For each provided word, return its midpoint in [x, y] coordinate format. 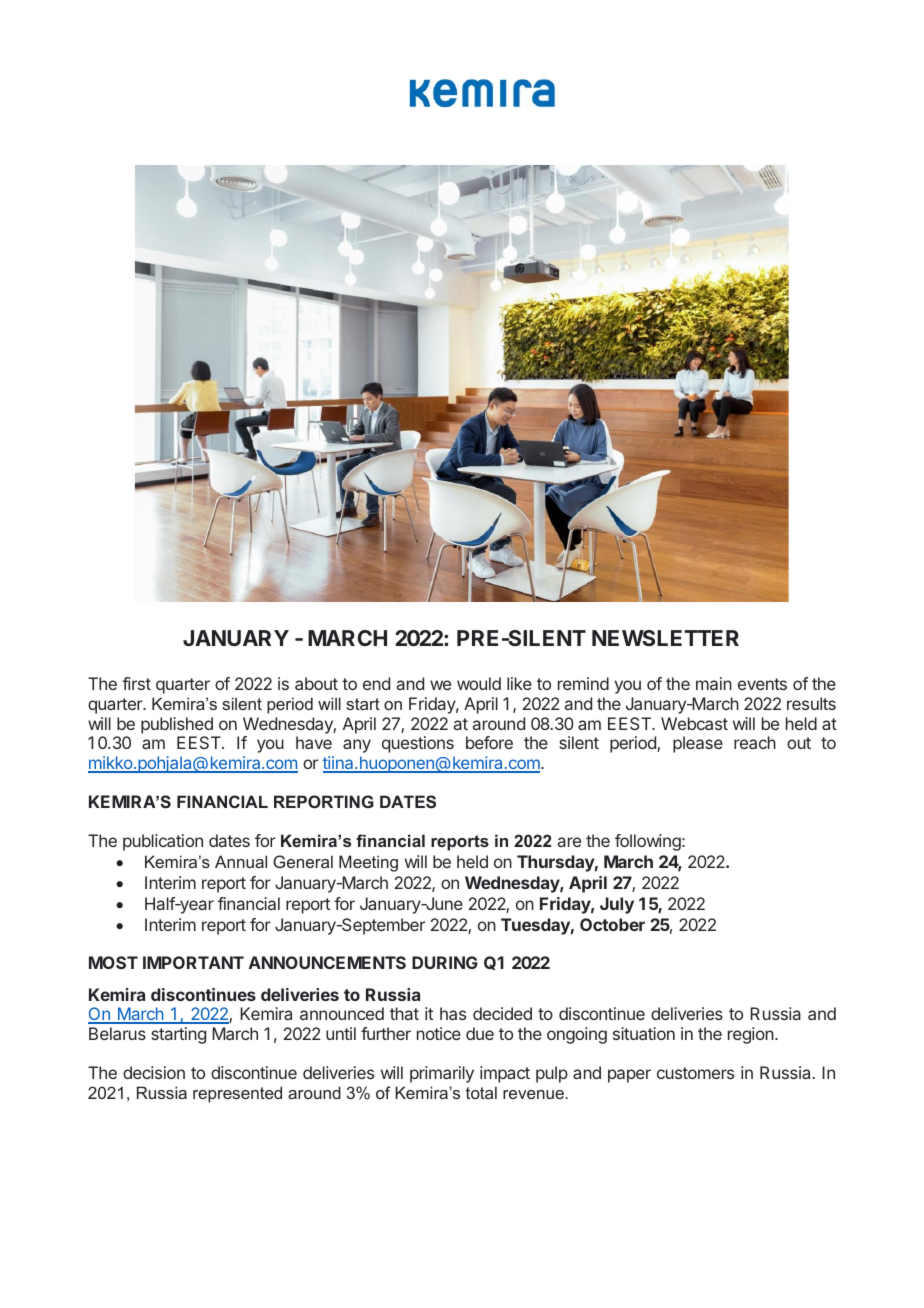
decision [154, 1072]
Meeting [368, 863]
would [479, 683]
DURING [445, 962]
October [612, 924]
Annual [241, 861]
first [136, 683]
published [177, 725]
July [617, 905]
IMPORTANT [193, 962]
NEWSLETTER [665, 638]
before [489, 742]
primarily [442, 1074]
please [698, 744]
